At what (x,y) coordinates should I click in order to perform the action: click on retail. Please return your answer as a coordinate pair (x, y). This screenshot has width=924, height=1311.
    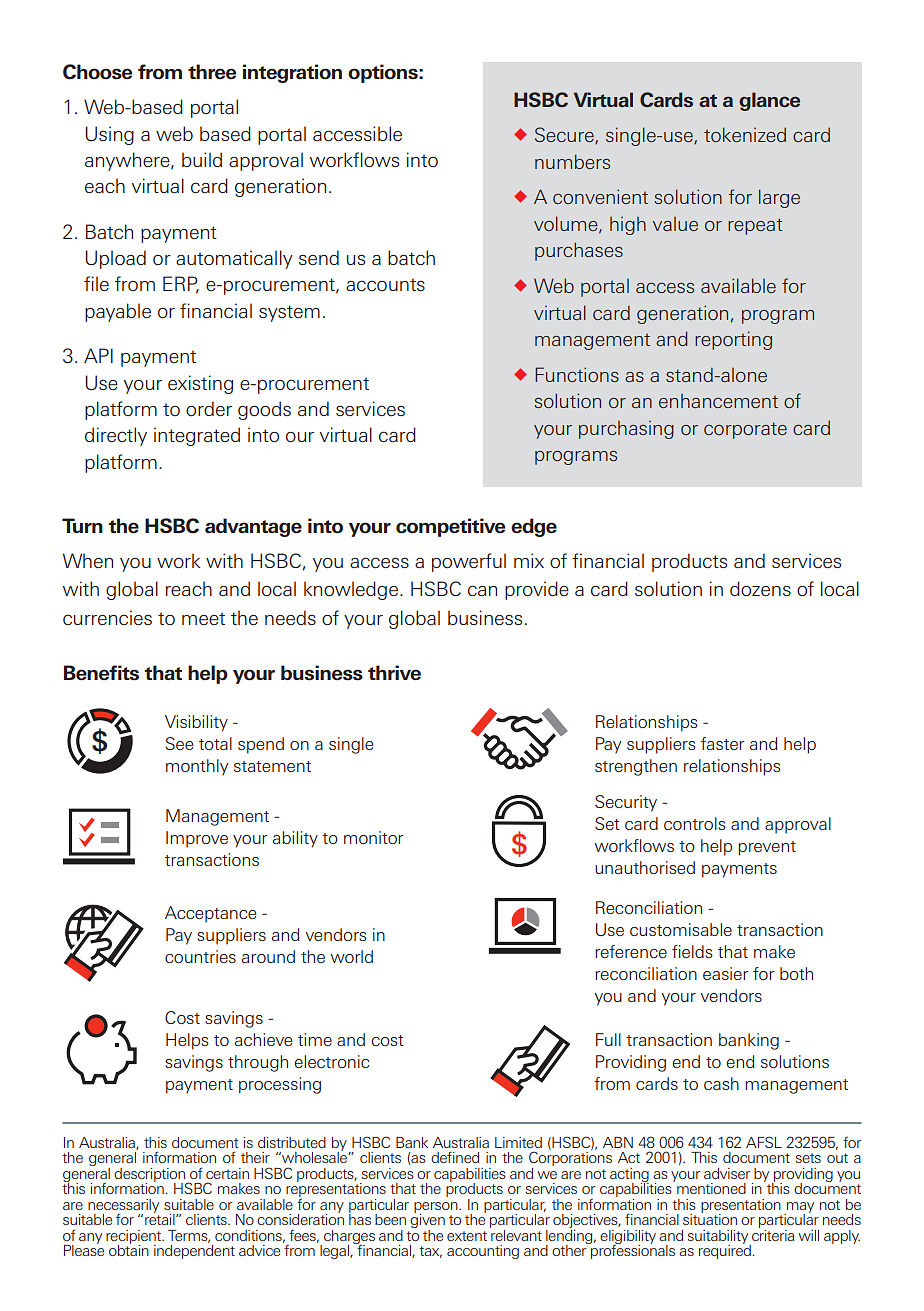
    Looking at the image, I should click on (161, 1218).
